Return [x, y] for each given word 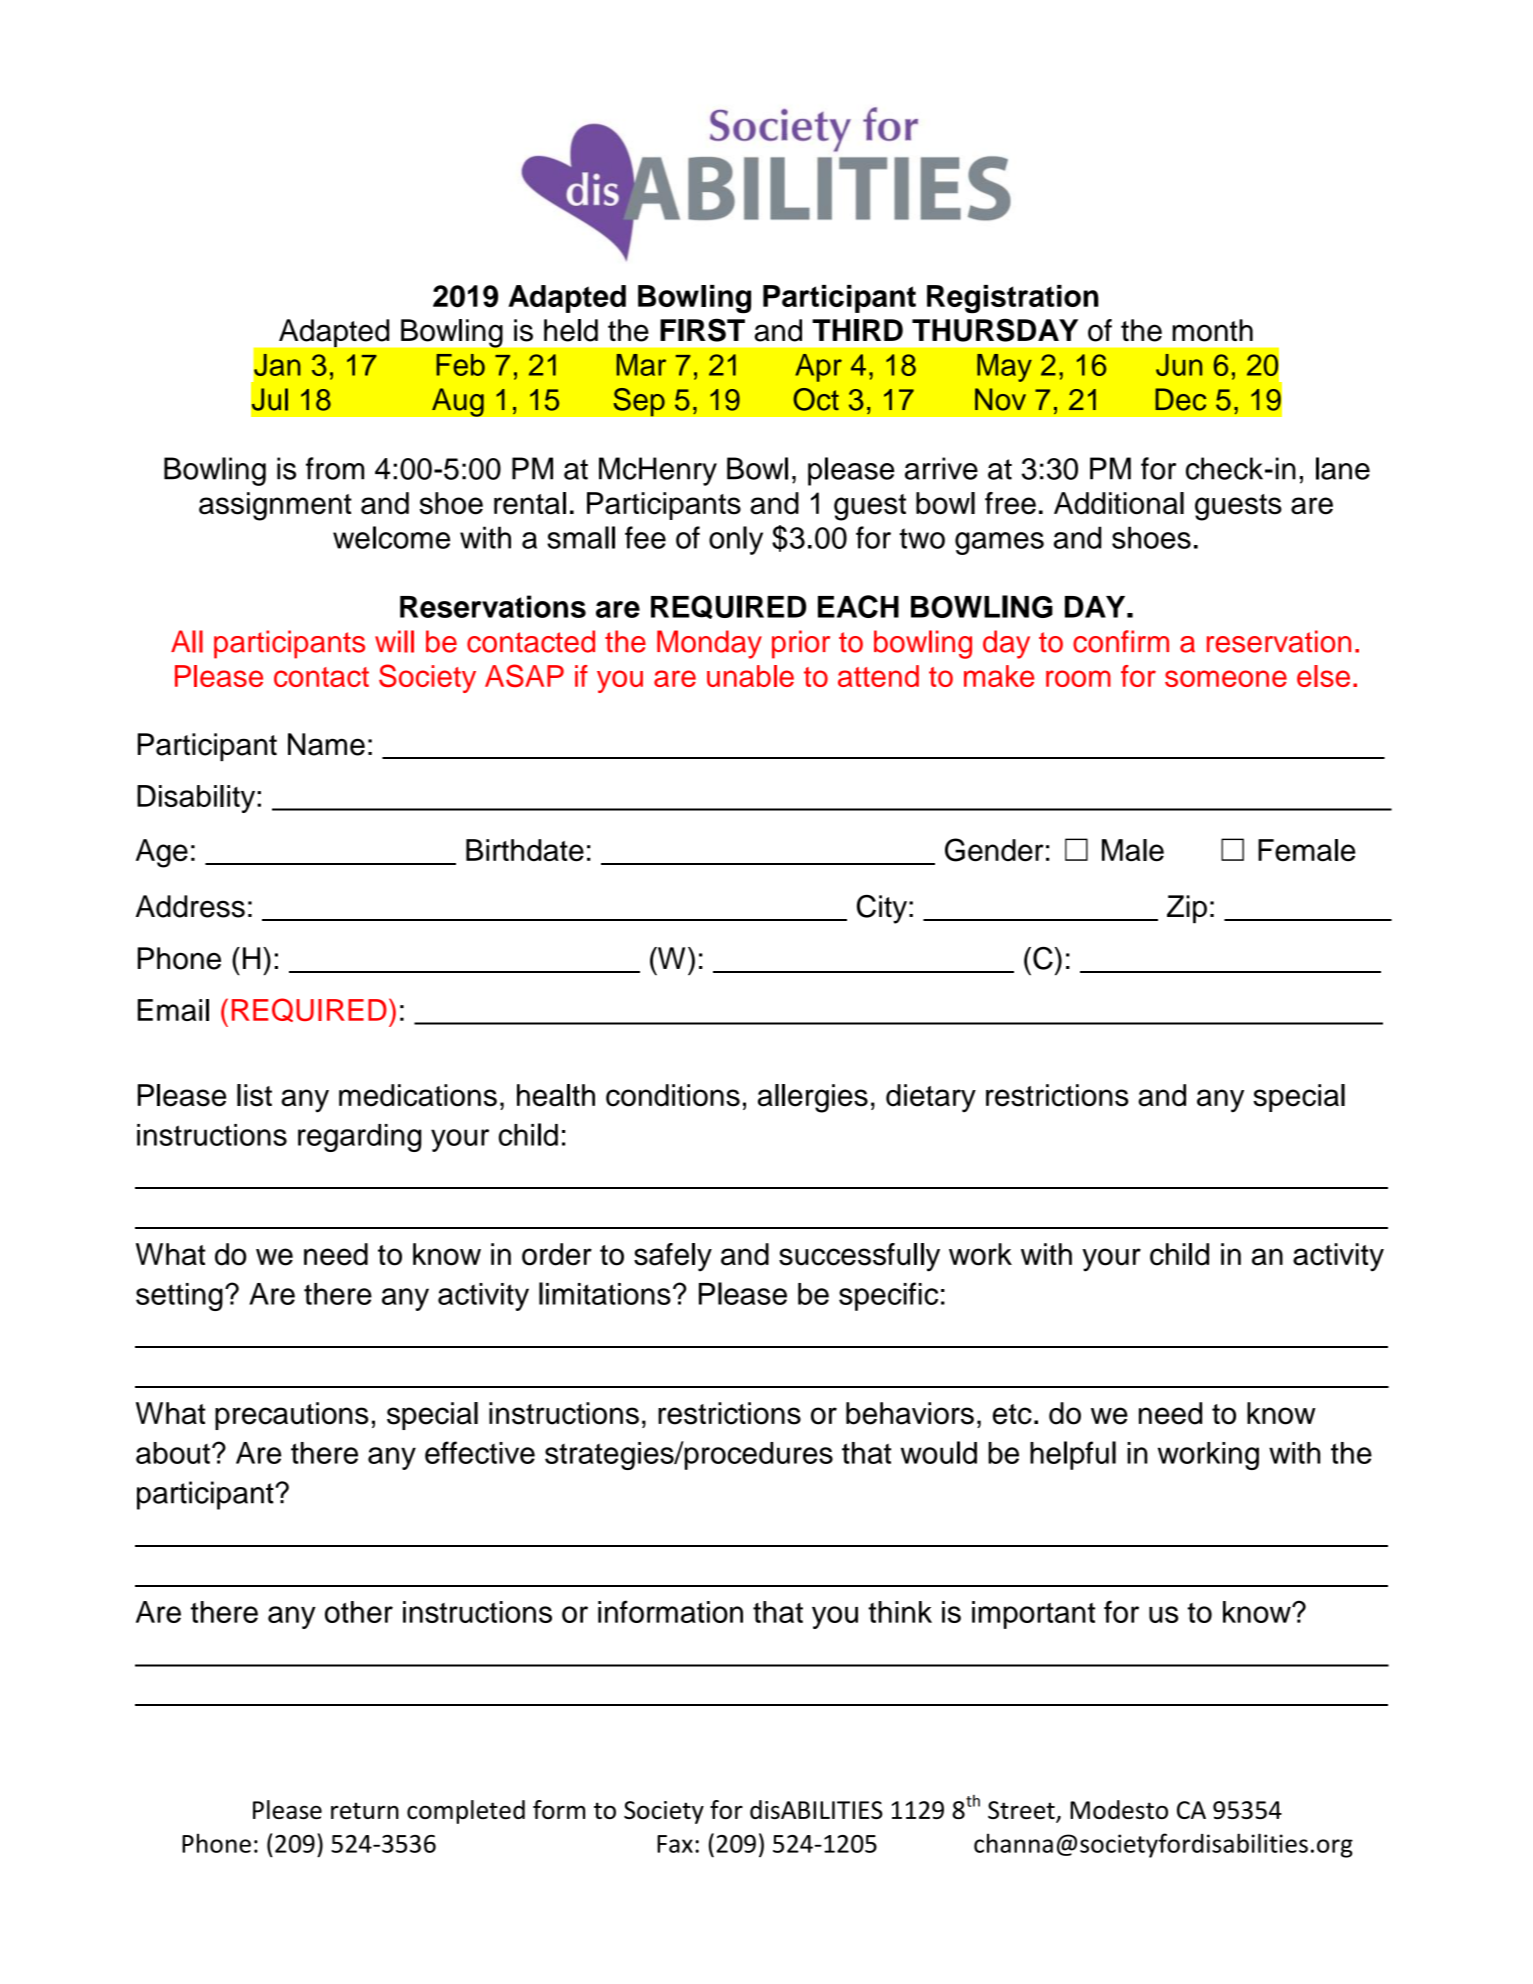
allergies [813, 1098]
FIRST [702, 330]
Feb [460, 365]
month [1212, 330]
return [365, 1810]
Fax [675, 1844]
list [254, 1095]
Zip [1187, 909]
